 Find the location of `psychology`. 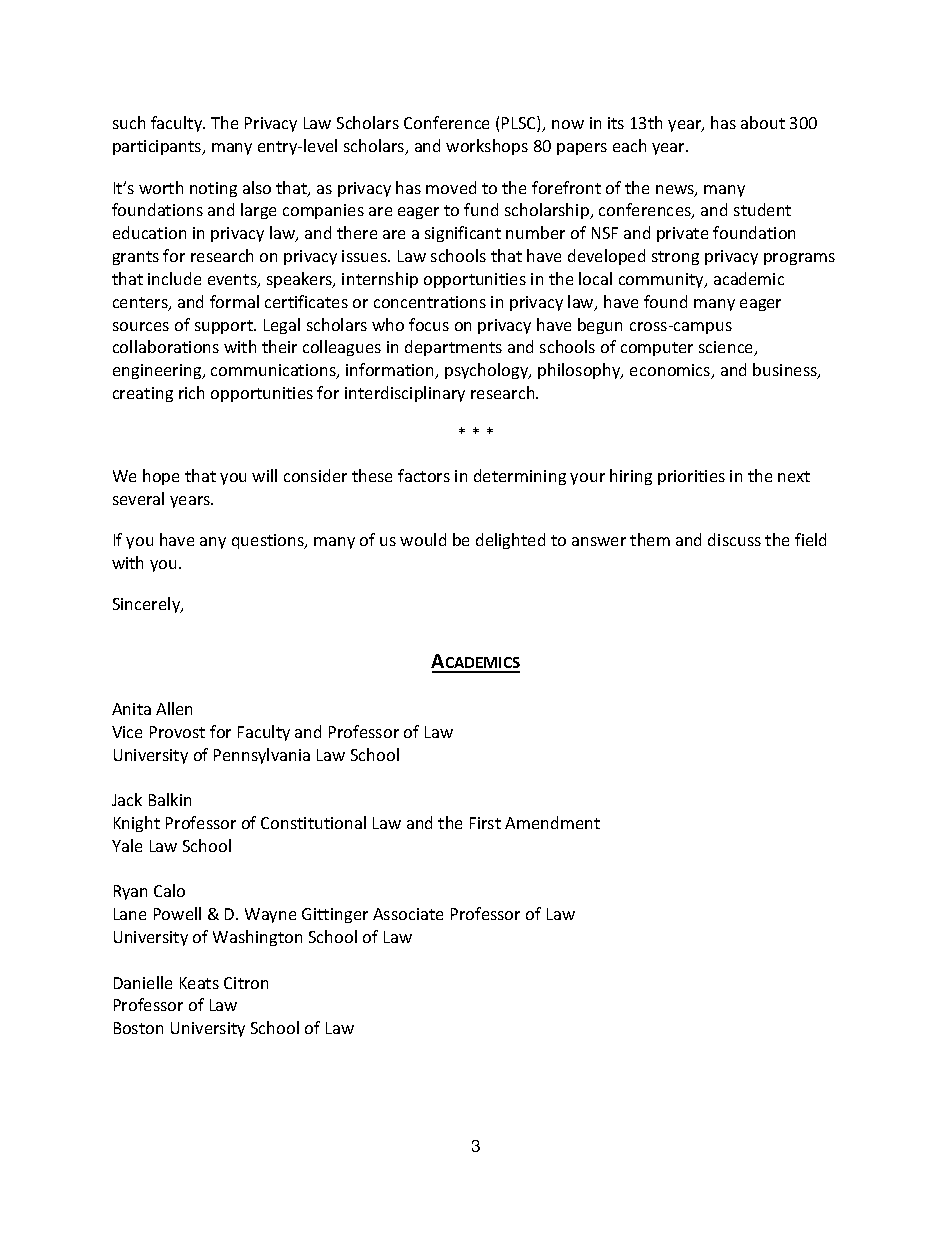

psychology is located at coordinates (488, 371).
